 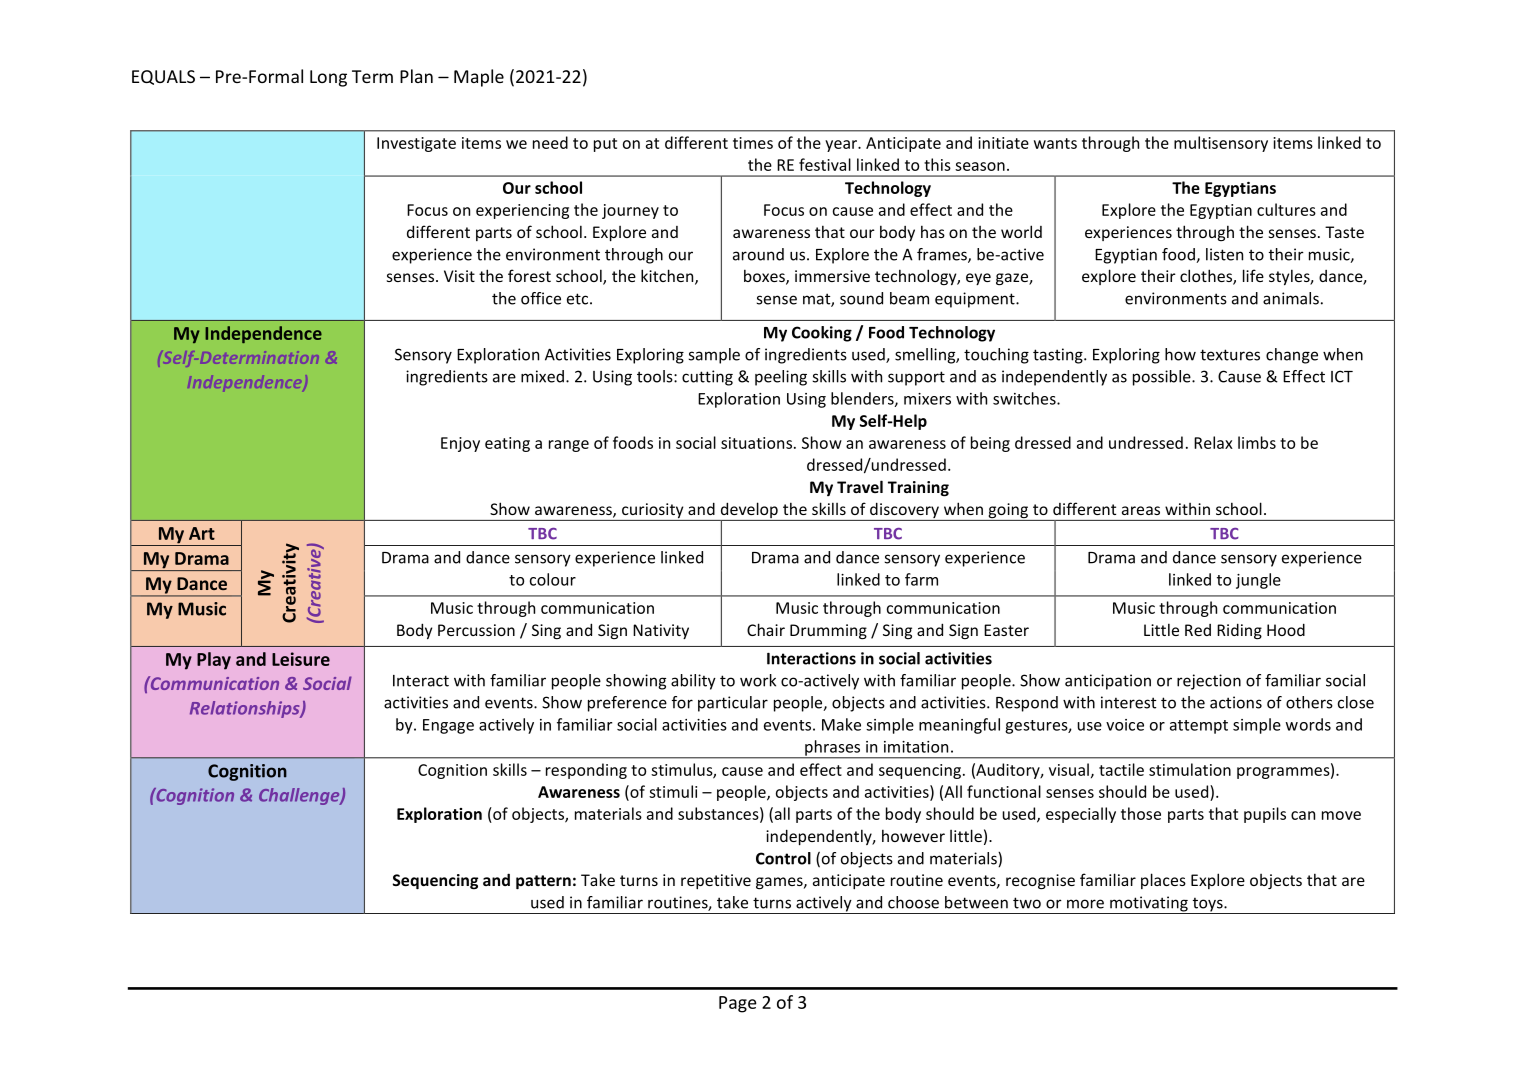 What do you see at coordinates (1209, 682) in the page?
I see `rejection` at bounding box center [1209, 682].
